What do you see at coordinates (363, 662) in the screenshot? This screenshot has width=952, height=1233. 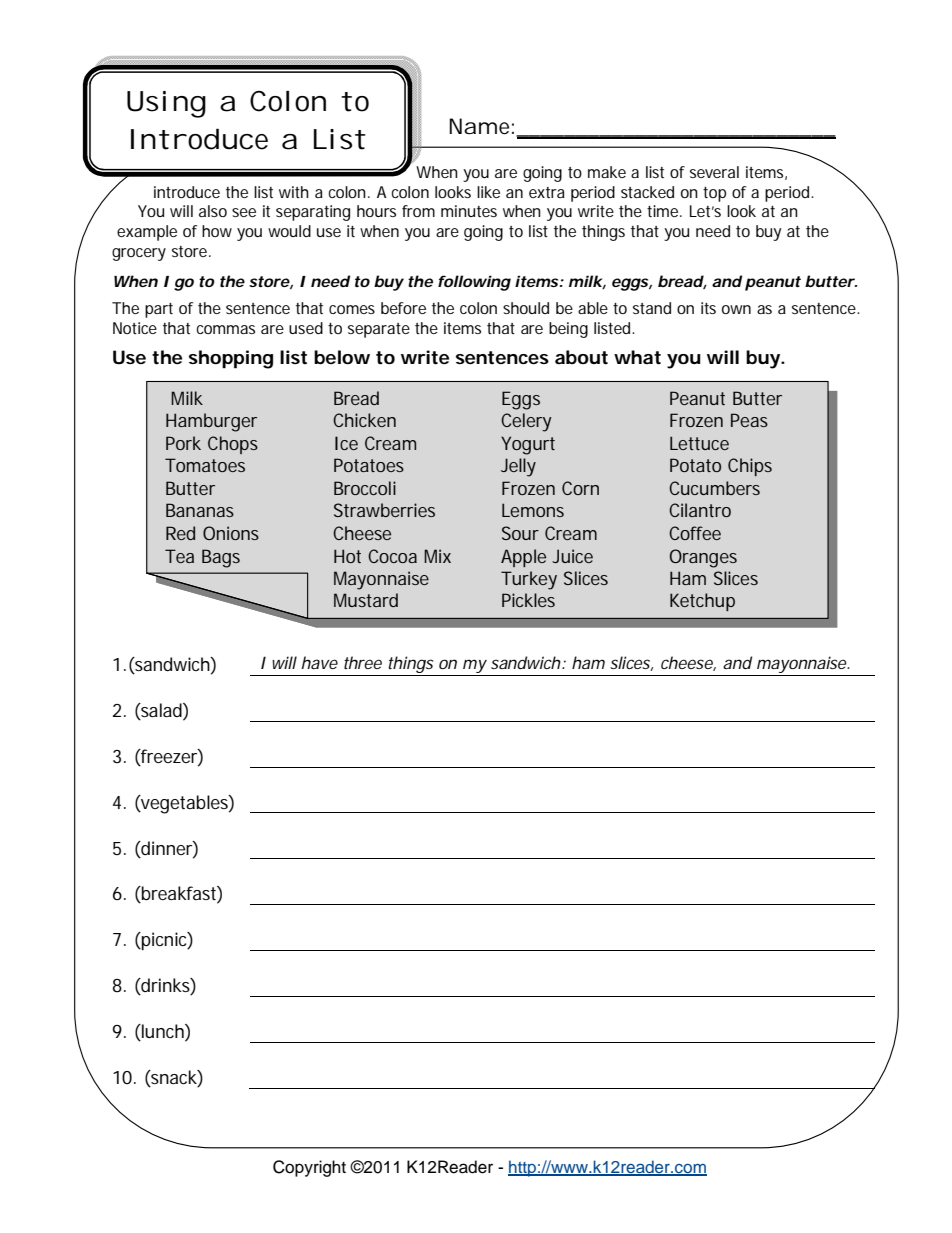 I see `three` at bounding box center [363, 662].
